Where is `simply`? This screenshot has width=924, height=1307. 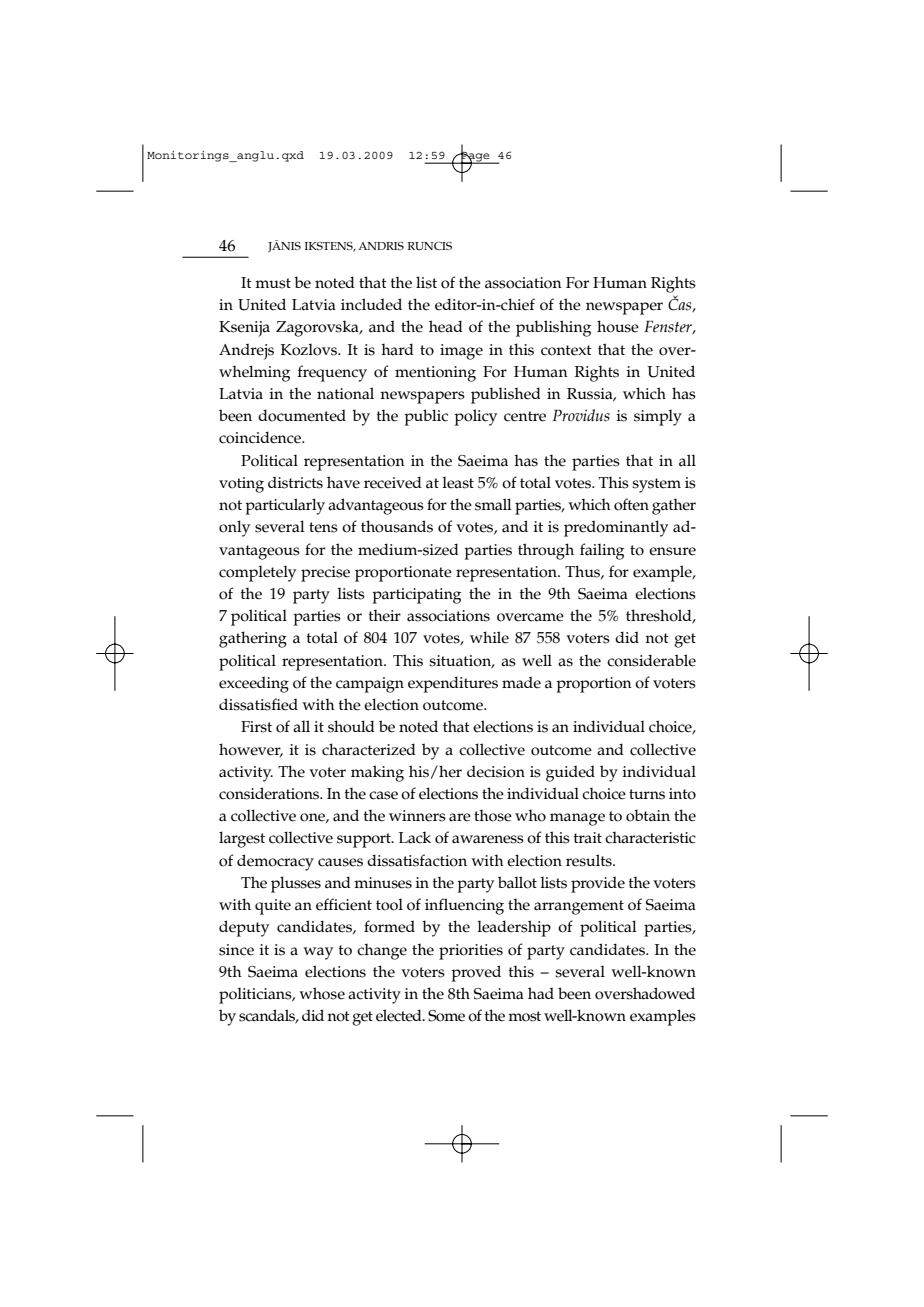 simply is located at coordinates (658, 417).
